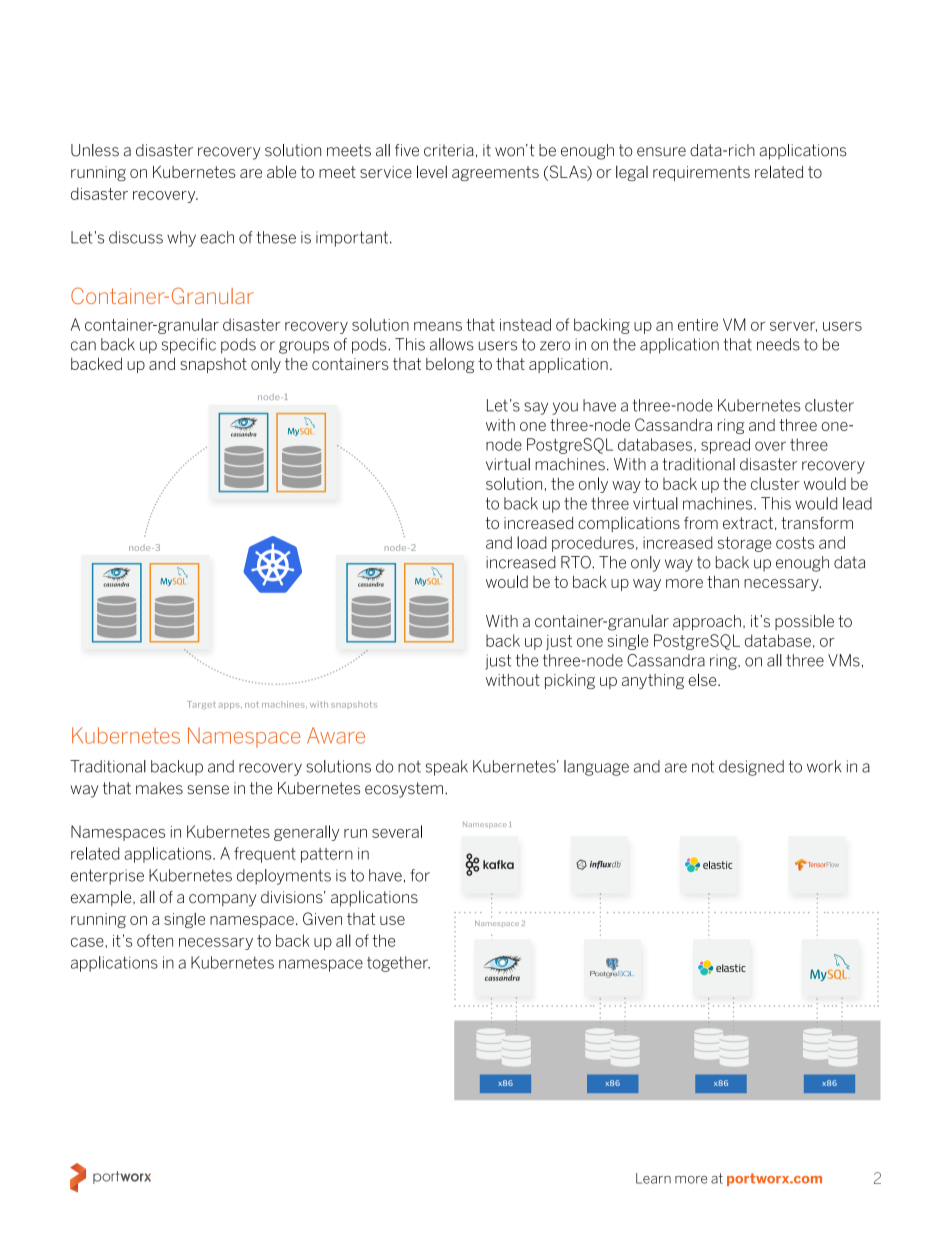  Describe the element at coordinates (155, 940) in the document. I see `often` at that location.
